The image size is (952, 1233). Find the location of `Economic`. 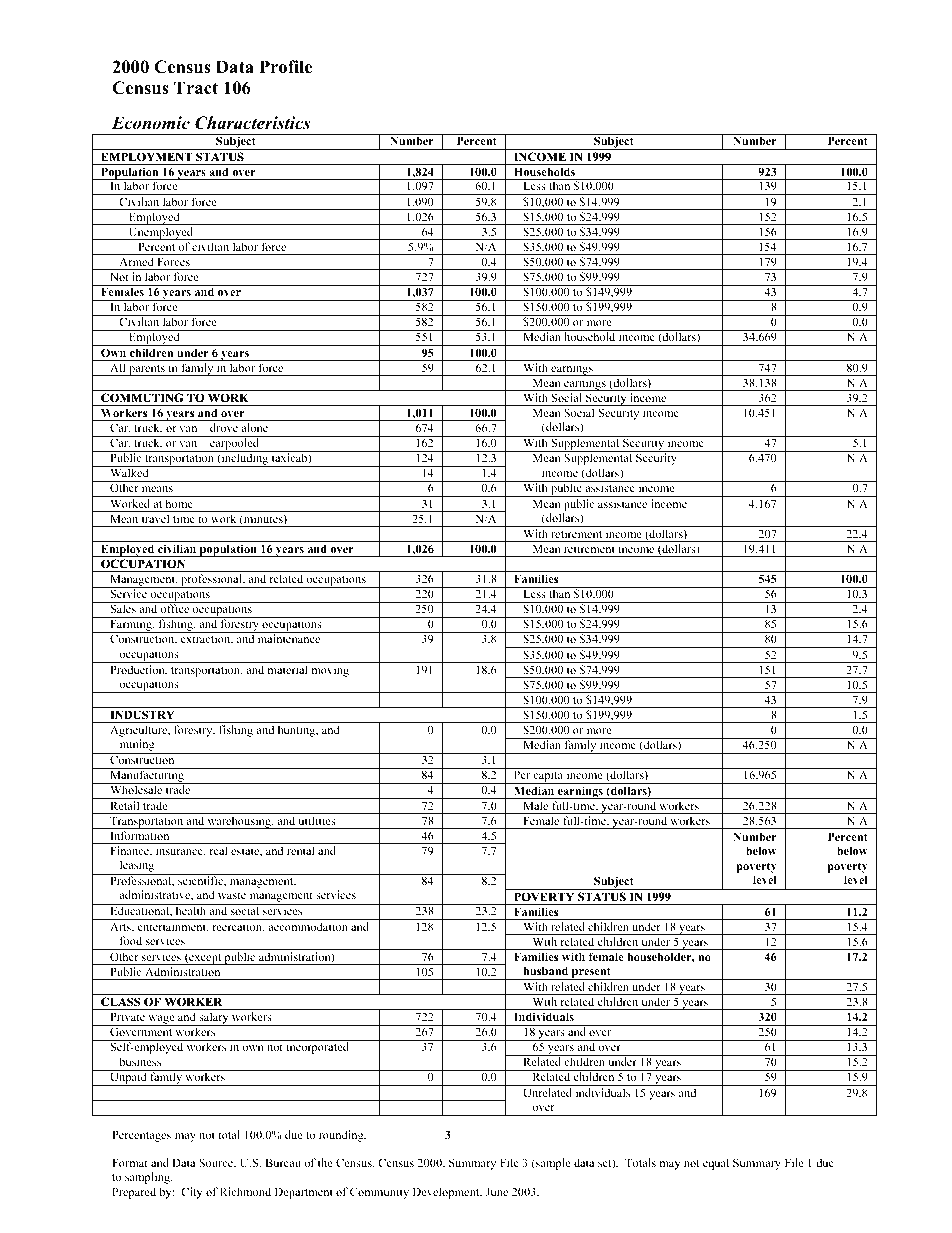

Economic is located at coordinates (150, 123).
